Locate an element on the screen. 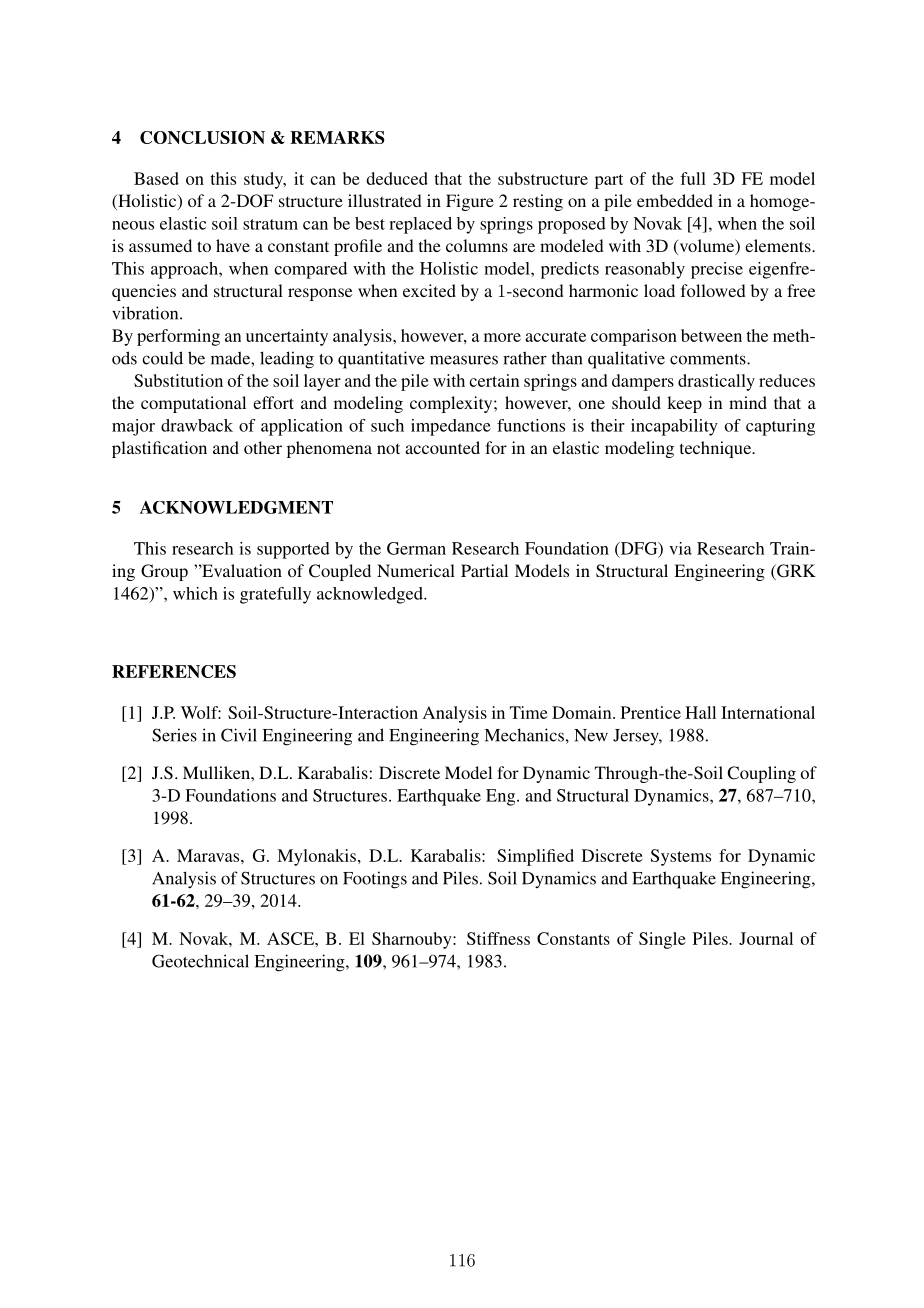  drawback is located at coordinates (197, 425).
